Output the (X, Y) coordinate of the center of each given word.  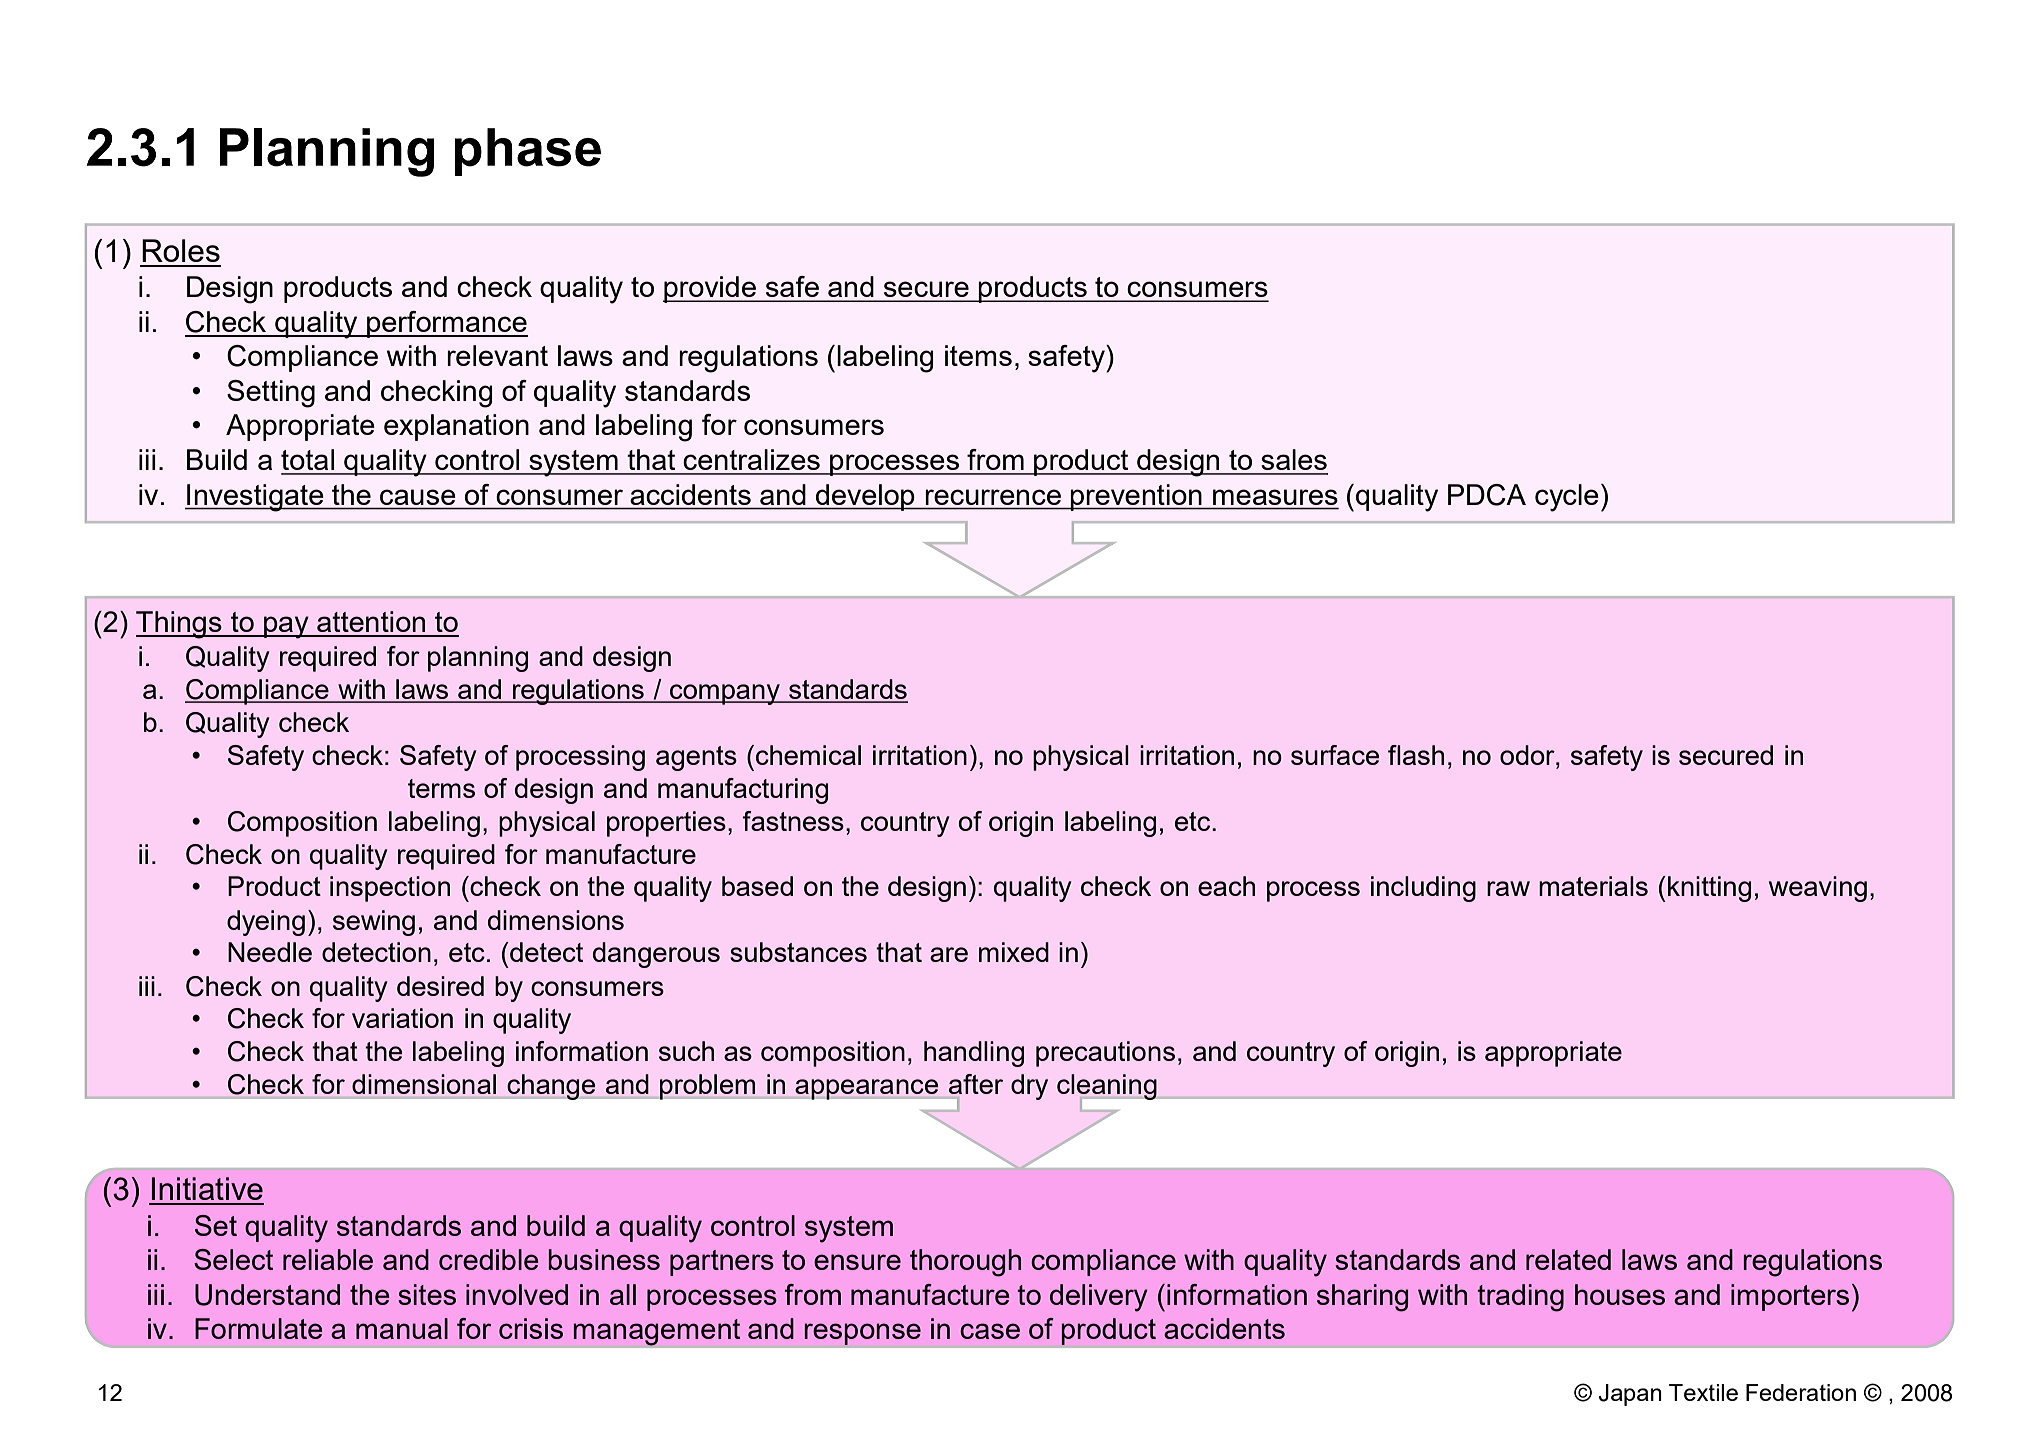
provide (710, 289)
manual (402, 1328)
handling (974, 1054)
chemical (808, 755)
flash (1416, 755)
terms (441, 788)
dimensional (424, 1084)
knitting (1709, 889)
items (978, 355)
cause (417, 497)
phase (528, 152)
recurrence (993, 497)
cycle (1567, 498)
